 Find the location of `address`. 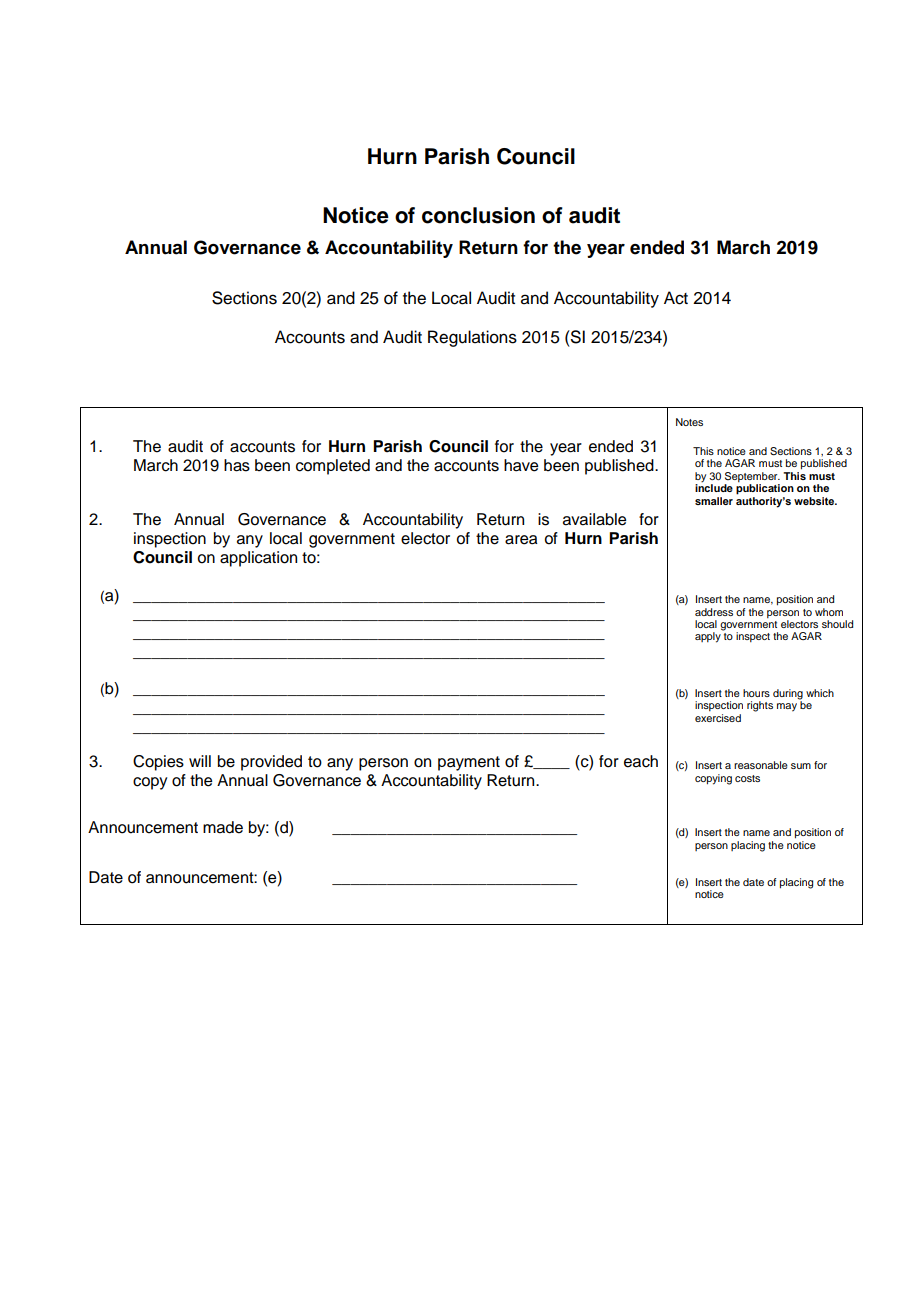

address is located at coordinates (714, 612).
